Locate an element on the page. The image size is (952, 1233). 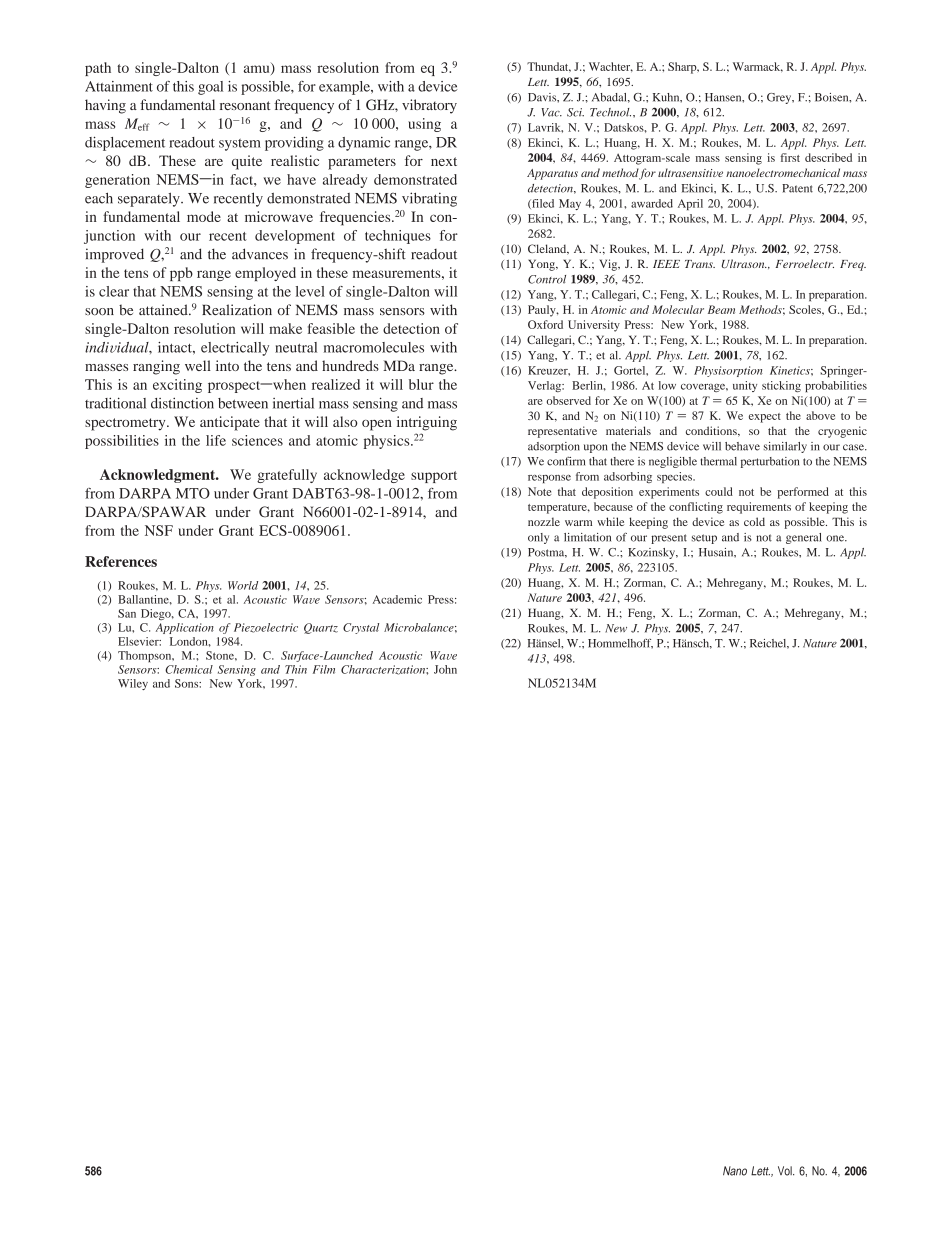
John is located at coordinates (445, 669).
